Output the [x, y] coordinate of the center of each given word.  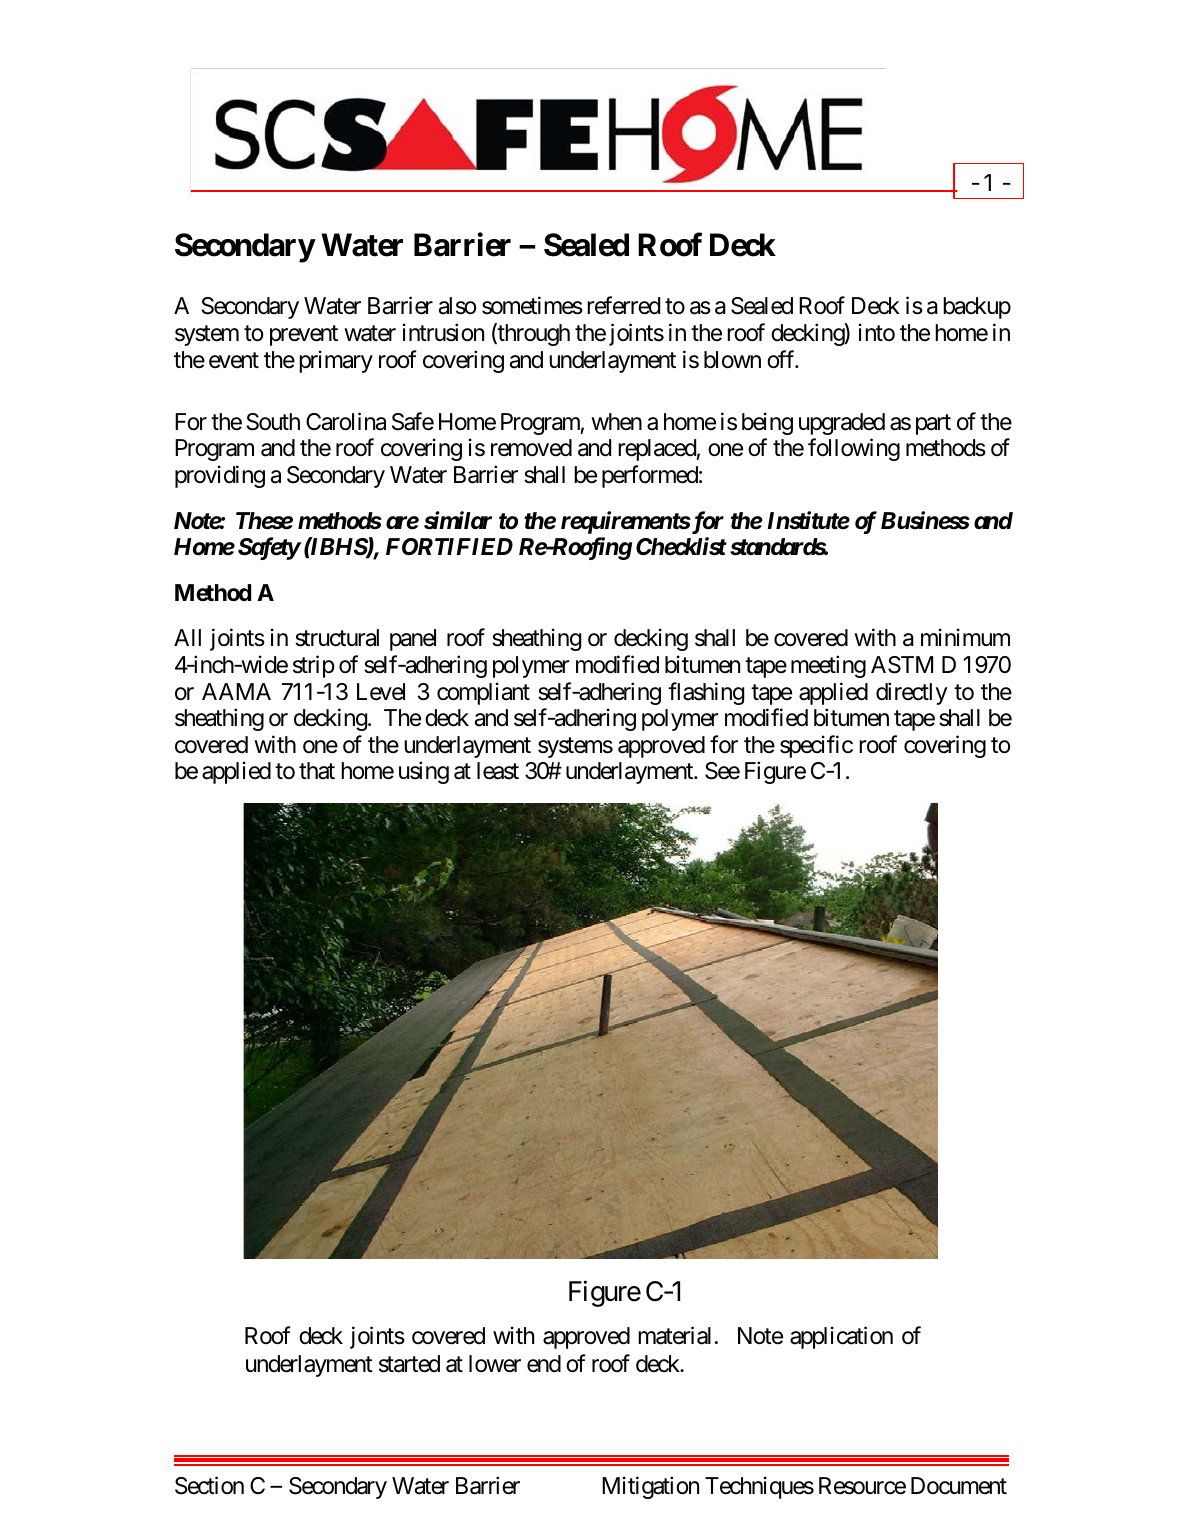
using [424, 773]
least [498, 771]
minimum [965, 637]
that [317, 771]
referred [623, 306]
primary [336, 361]
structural [337, 638]
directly [912, 693]
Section [209, 1485]
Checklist [681, 546]
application [841, 1337]
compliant [483, 693]
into [877, 332]
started [409, 1364]
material [674, 1335]
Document [959, 1486]
